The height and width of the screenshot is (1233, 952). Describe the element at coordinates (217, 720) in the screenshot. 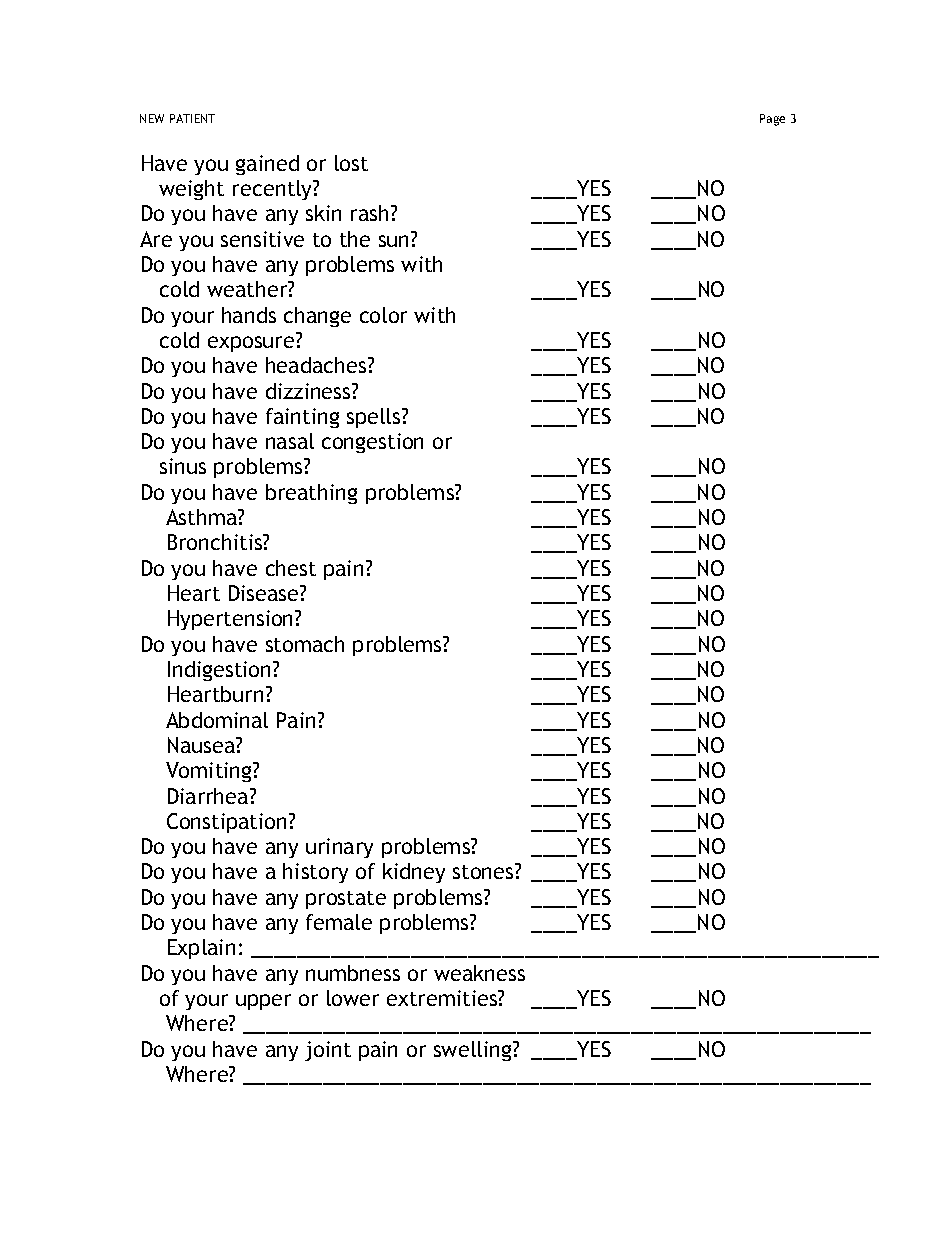

I see `Abdominal` at that location.
